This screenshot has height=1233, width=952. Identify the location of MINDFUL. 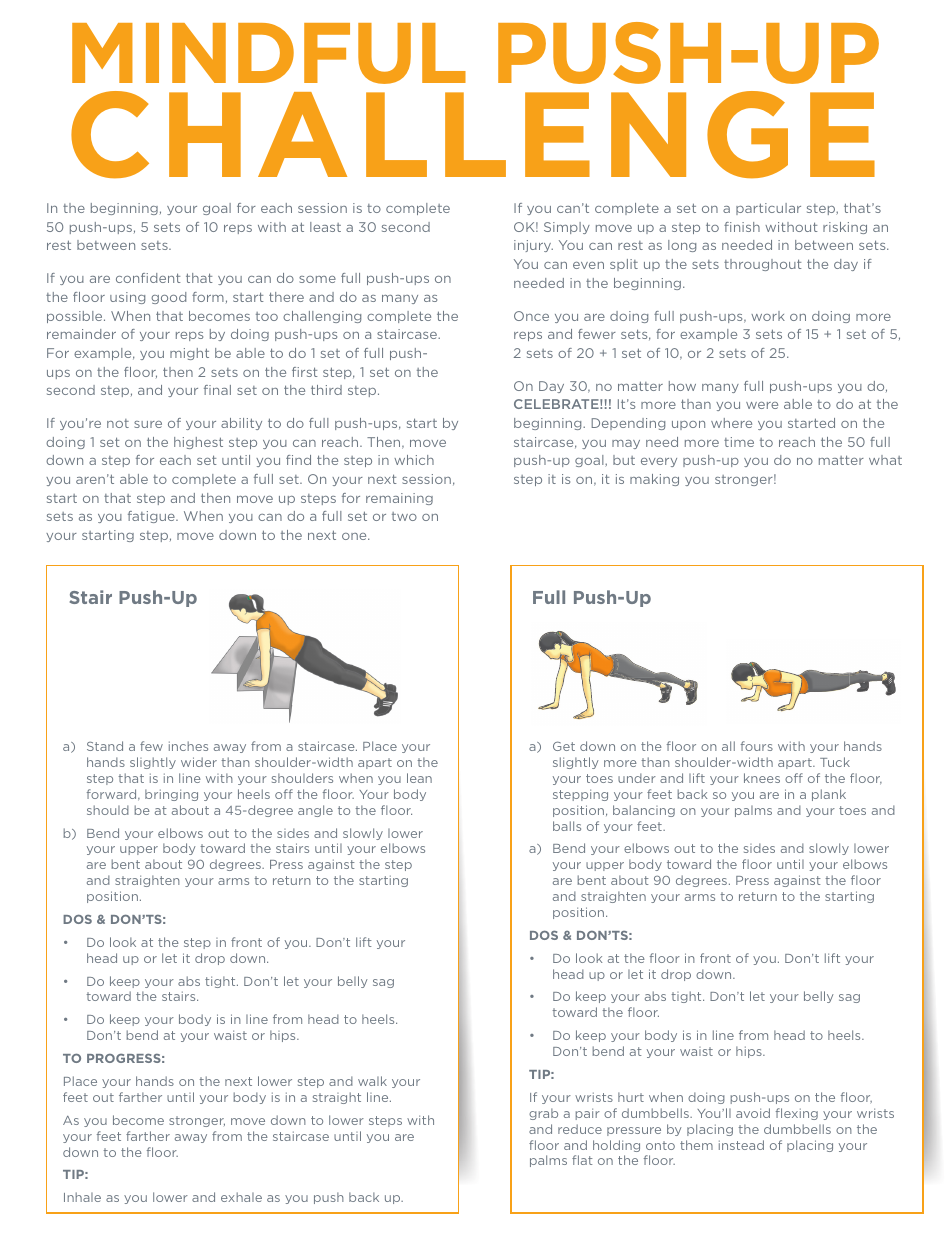
(269, 53).
